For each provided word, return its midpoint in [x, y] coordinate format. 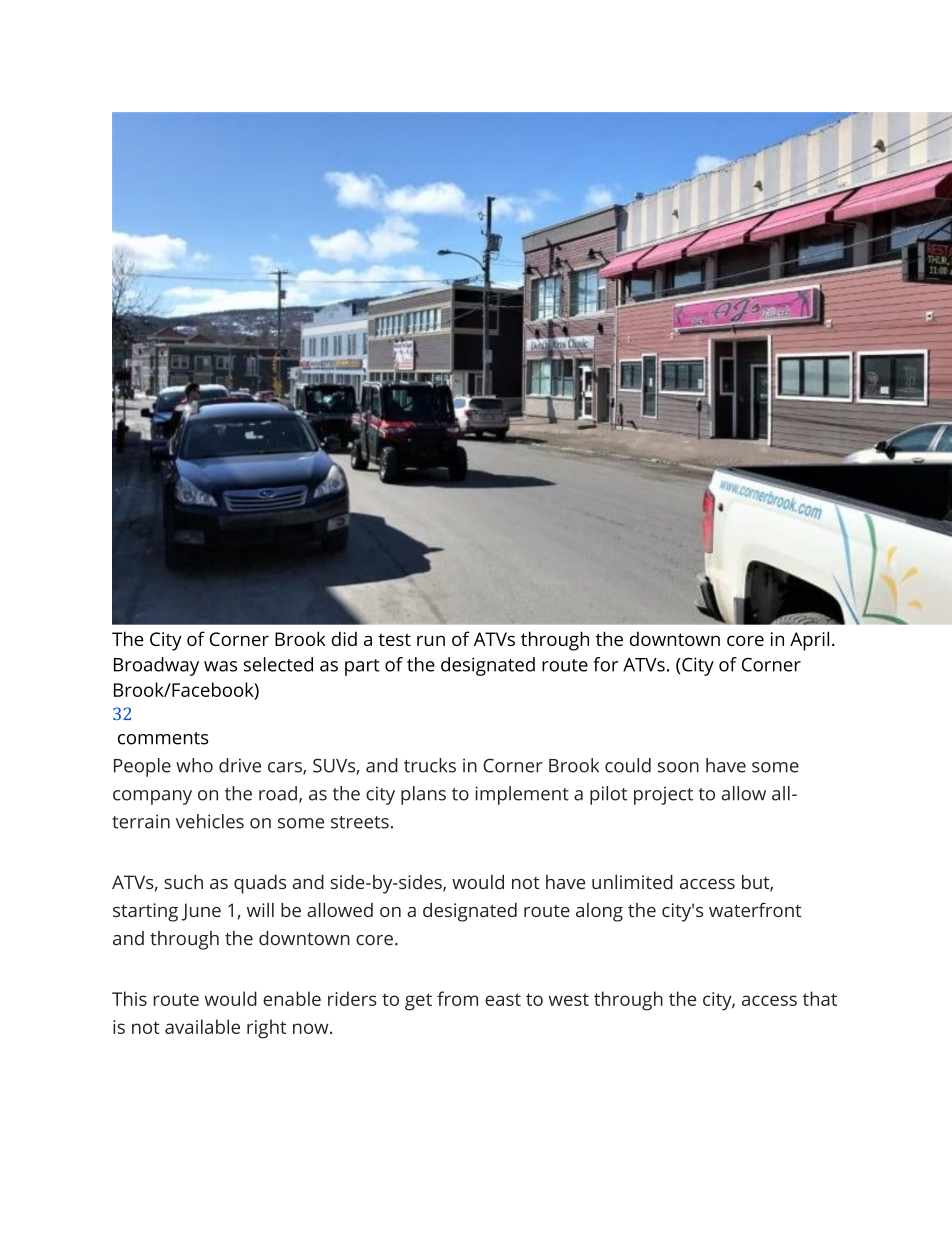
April [809, 641]
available [202, 1026]
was [220, 666]
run [431, 640]
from [457, 998]
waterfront [755, 909]
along [599, 912]
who [194, 765]
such [183, 882]
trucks [430, 765]
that [820, 998]
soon [678, 767]
